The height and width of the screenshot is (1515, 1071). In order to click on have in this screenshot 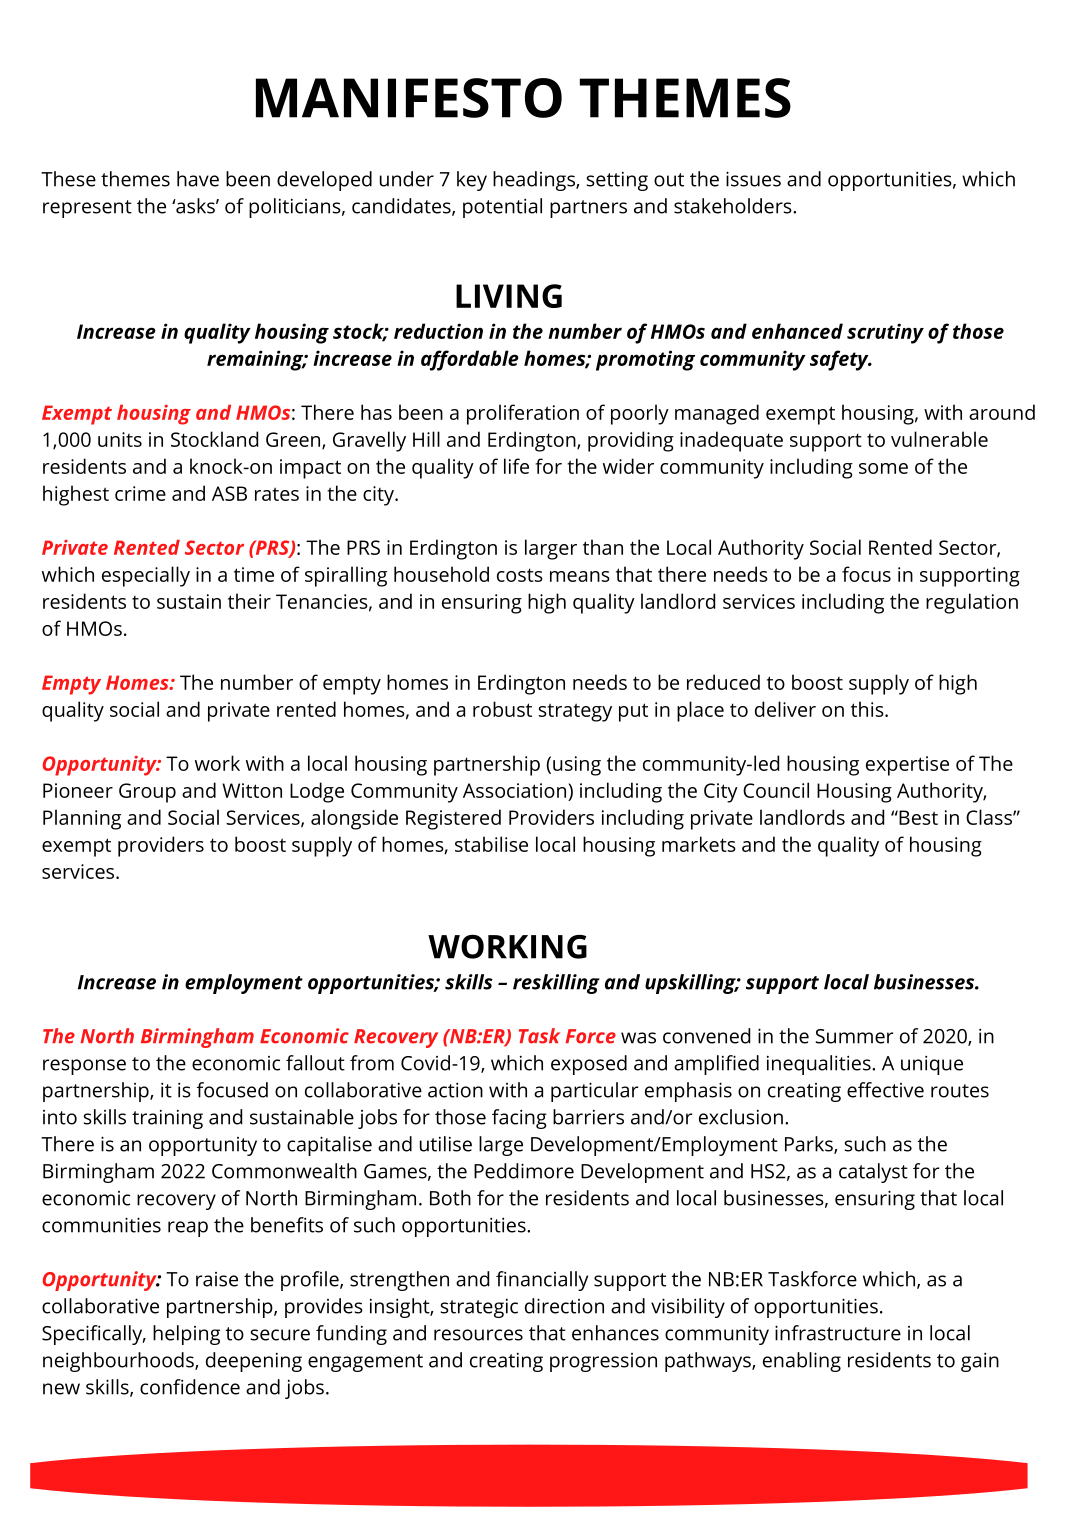, I will do `click(198, 179)`.
